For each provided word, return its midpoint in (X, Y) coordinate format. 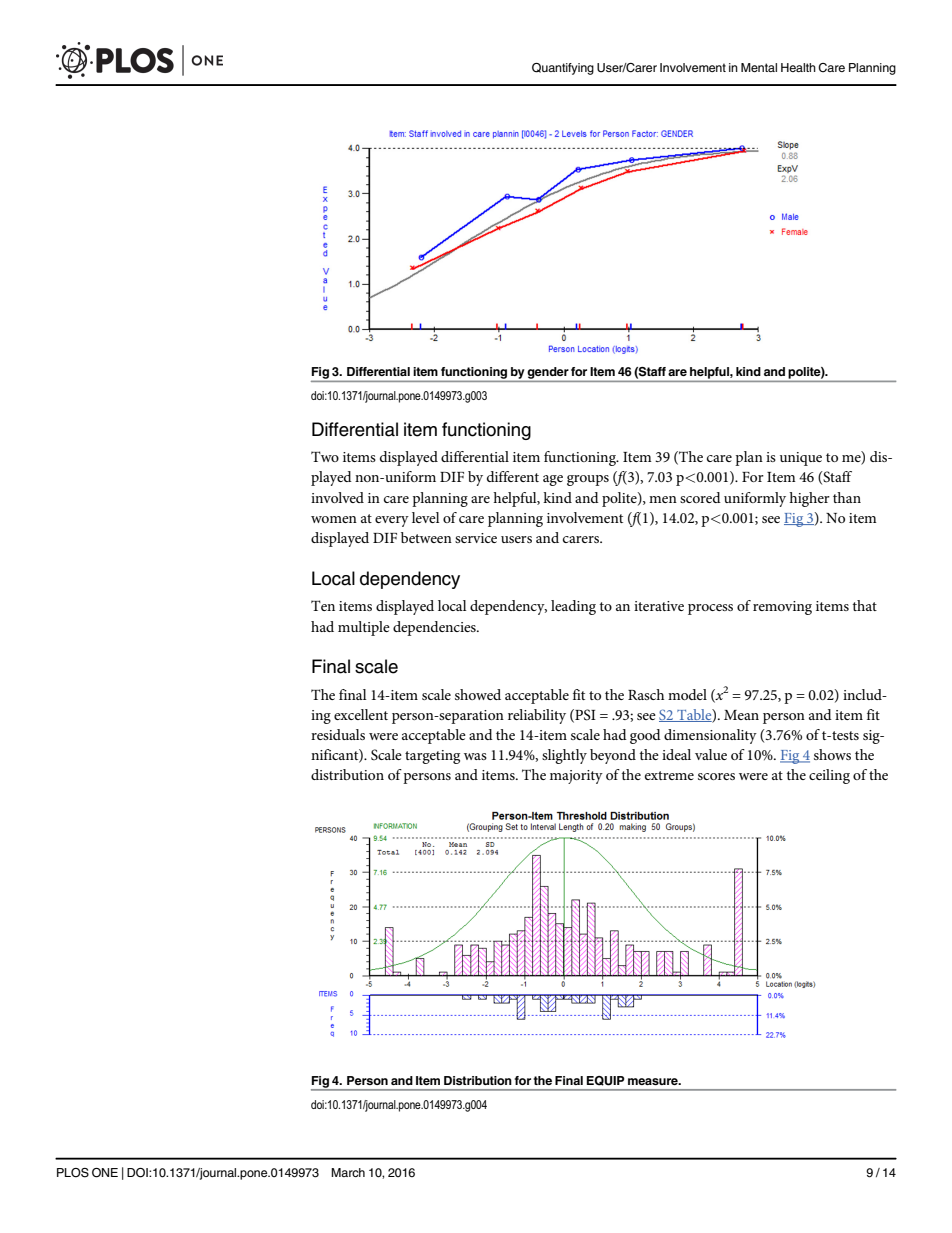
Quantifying (563, 69)
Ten (323, 605)
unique (801, 459)
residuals (338, 734)
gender (548, 374)
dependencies (435, 628)
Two (325, 456)
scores (716, 776)
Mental (759, 67)
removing (782, 608)
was (475, 756)
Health (798, 67)
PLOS (73, 1173)
